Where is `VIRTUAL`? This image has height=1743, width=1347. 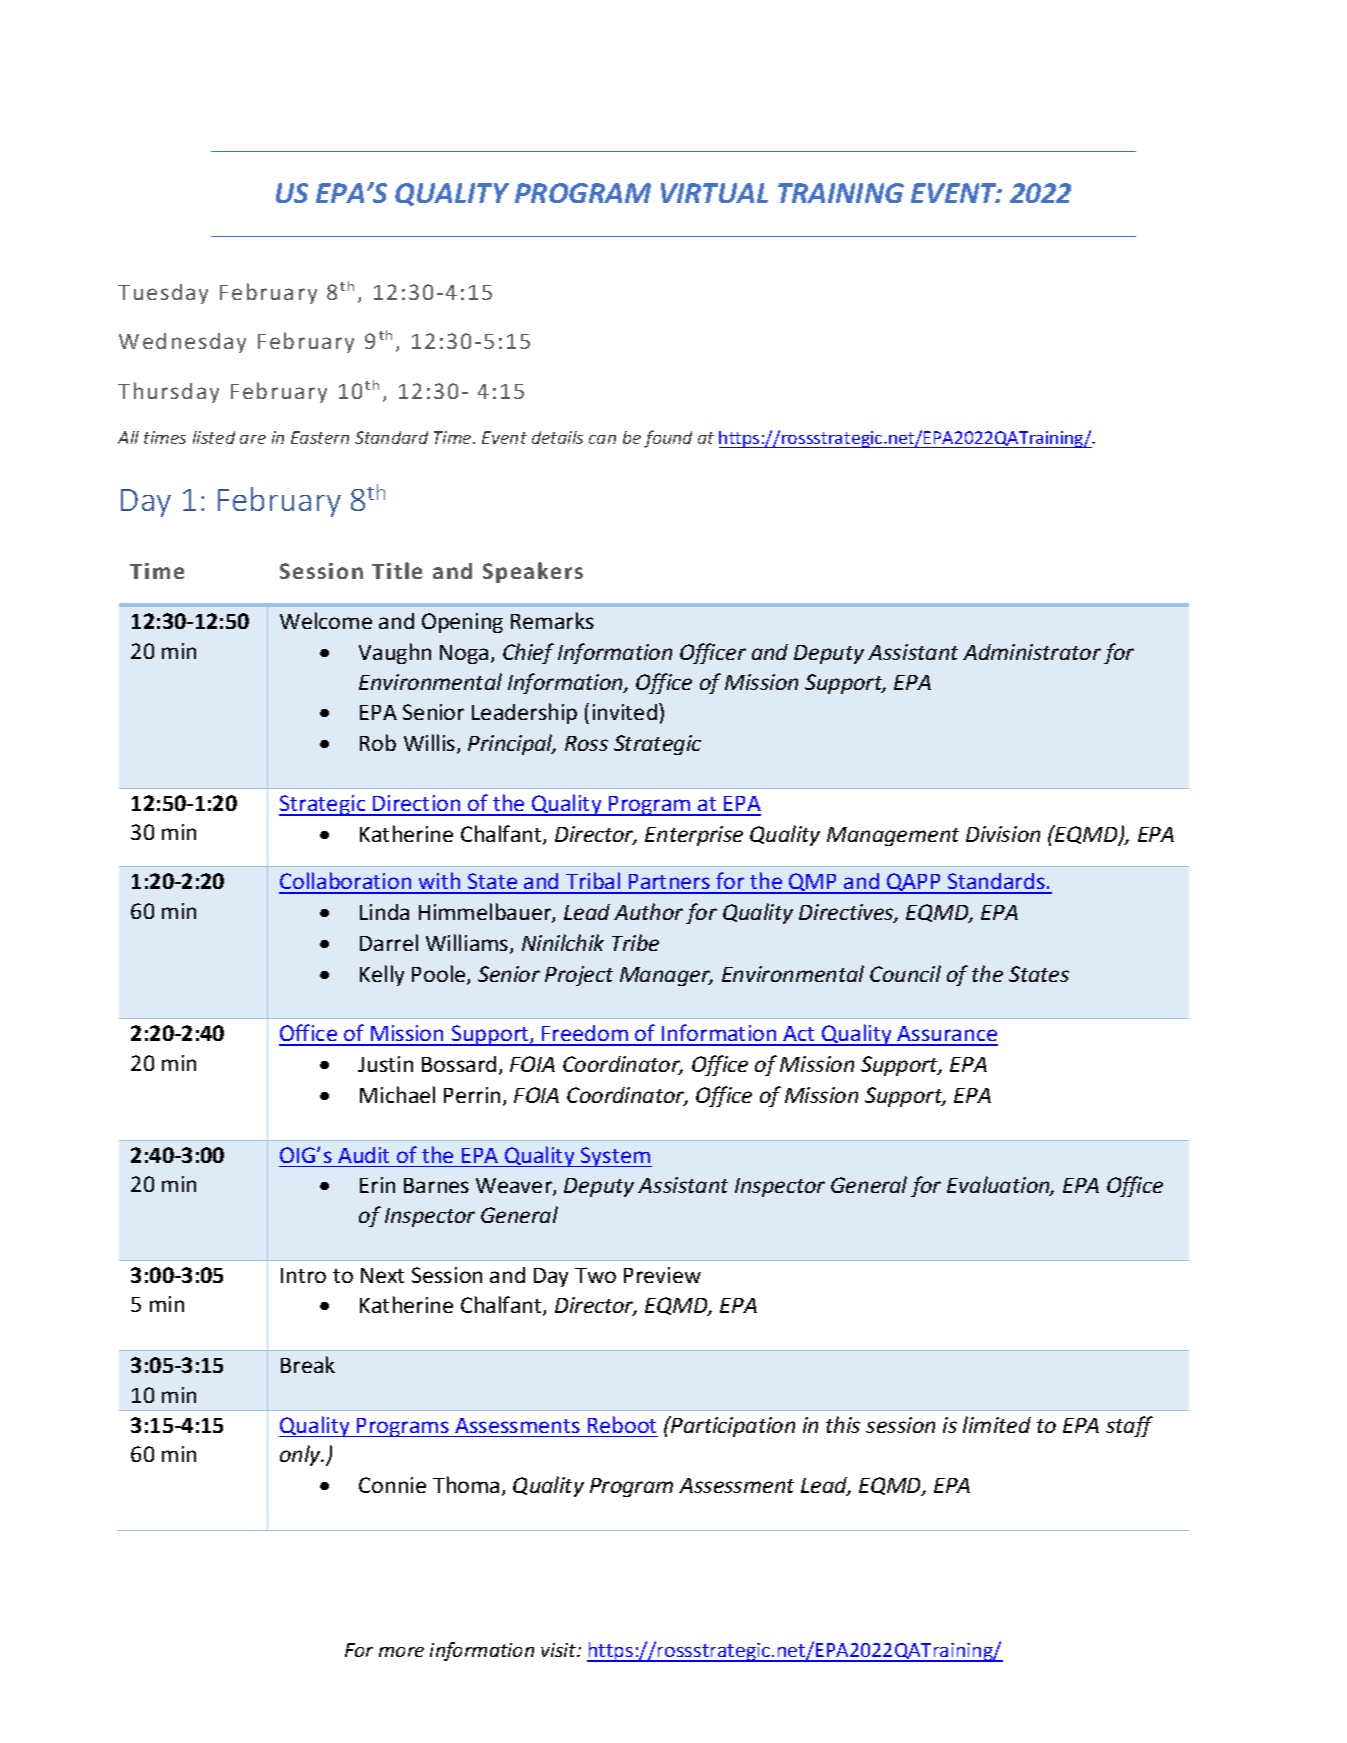
VIRTUAL is located at coordinates (714, 193).
